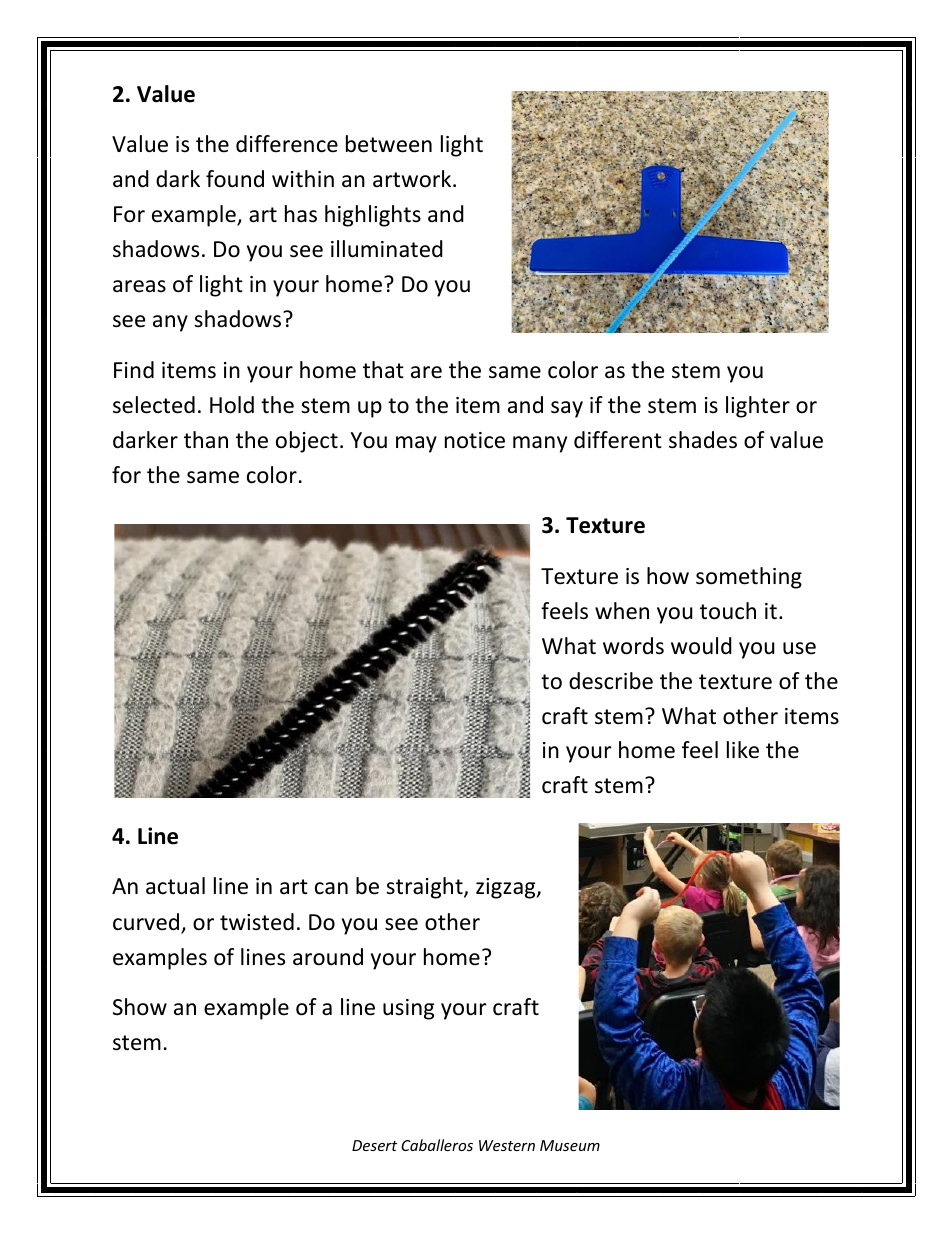  Describe the element at coordinates (703, 440) in the image. I see `shades` at that location.
